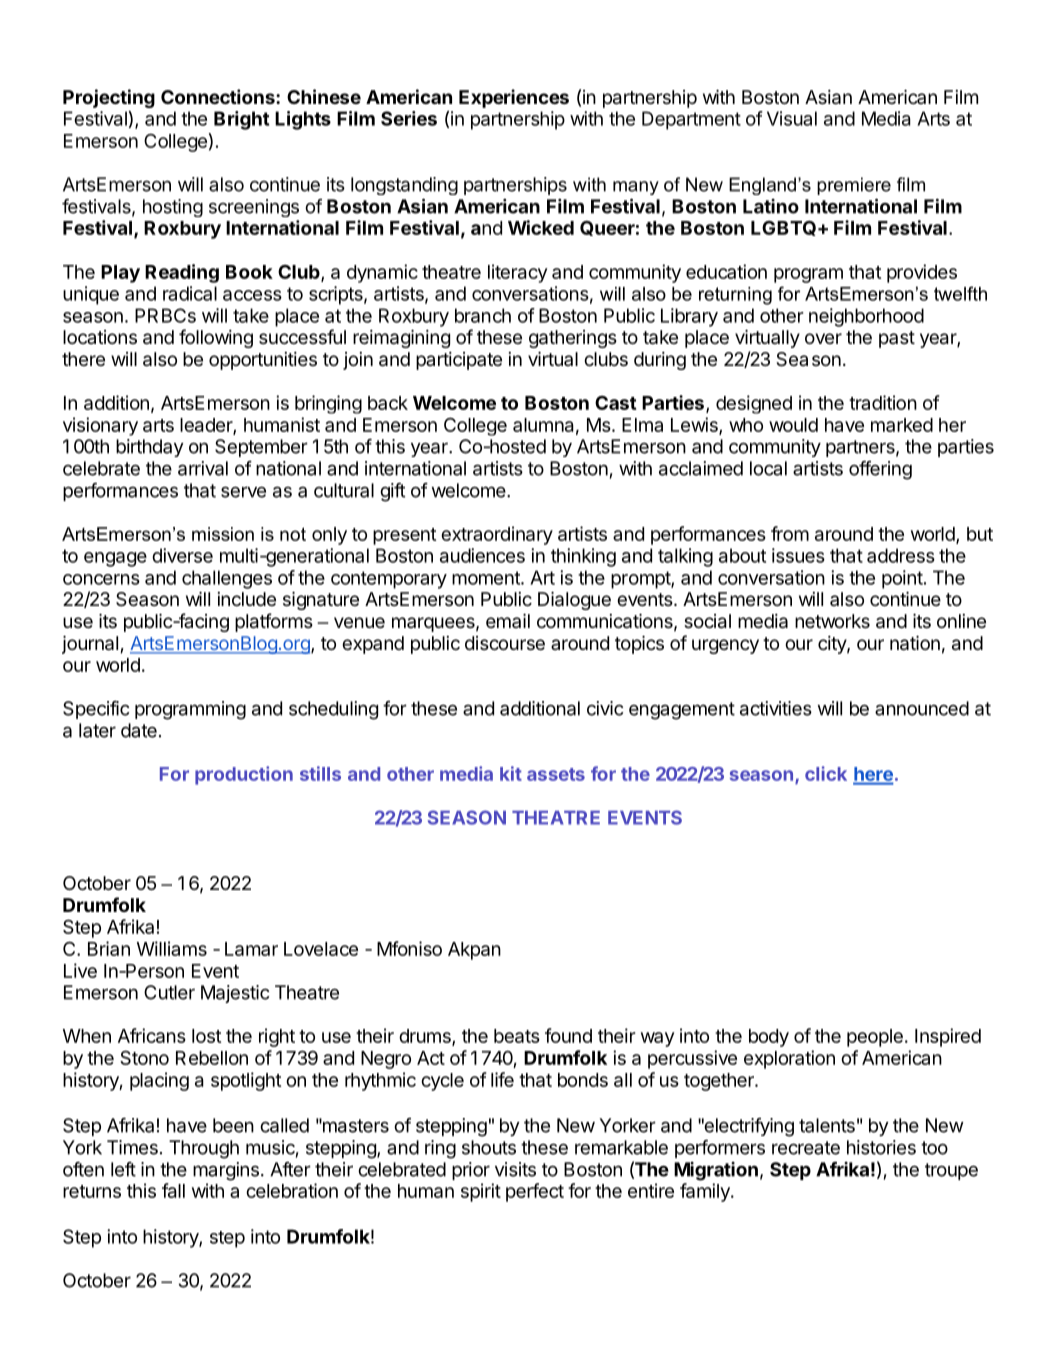  I want to click on participate, so click(459, 361).
